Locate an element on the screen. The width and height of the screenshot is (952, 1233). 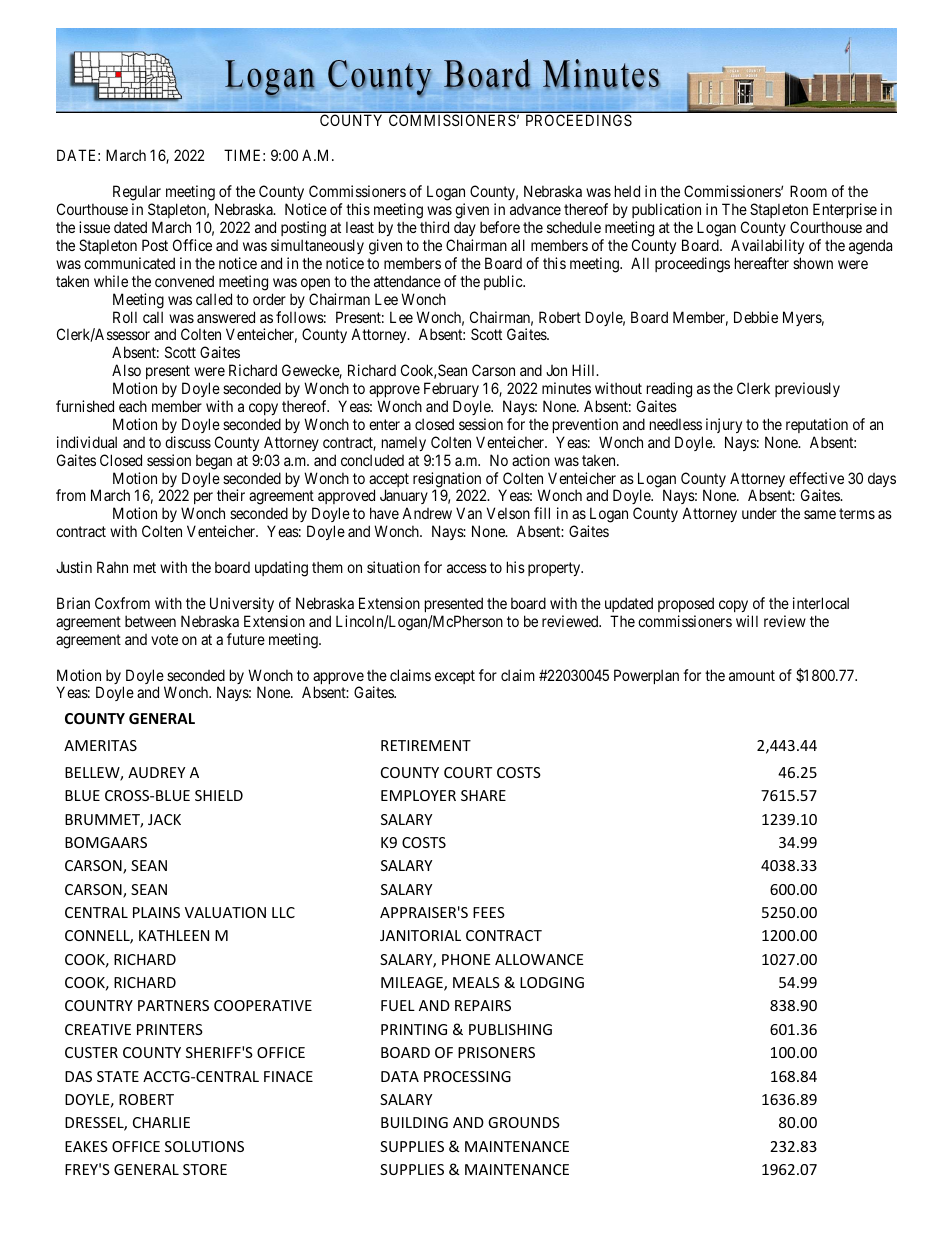
Availability is located at coordinates (767, 246).
